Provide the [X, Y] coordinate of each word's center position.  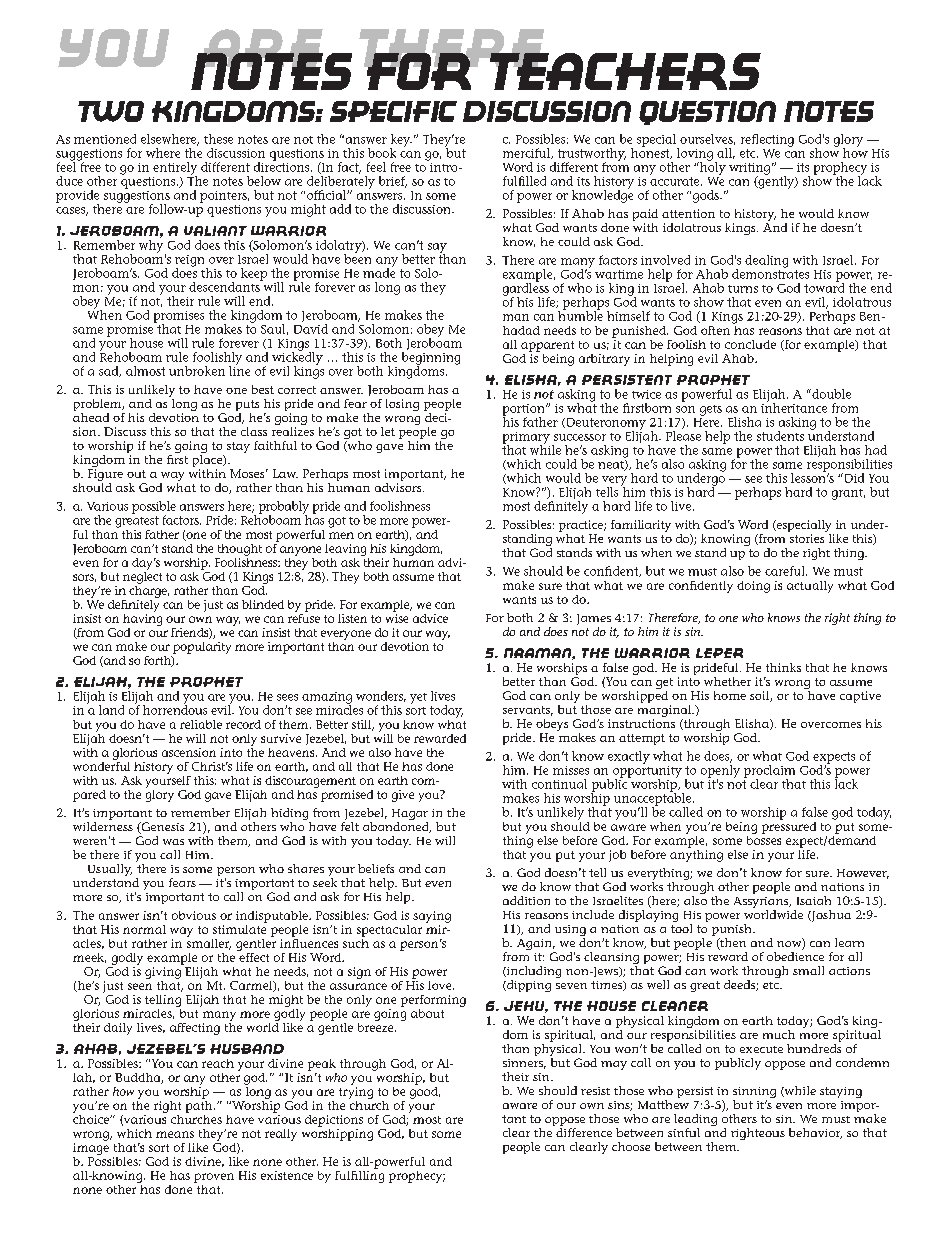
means [175, 1134]
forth [158, 661]
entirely [175, 169]
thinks [783, 667]
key [401, 141]
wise [397, 618]
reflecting [767, 140]
